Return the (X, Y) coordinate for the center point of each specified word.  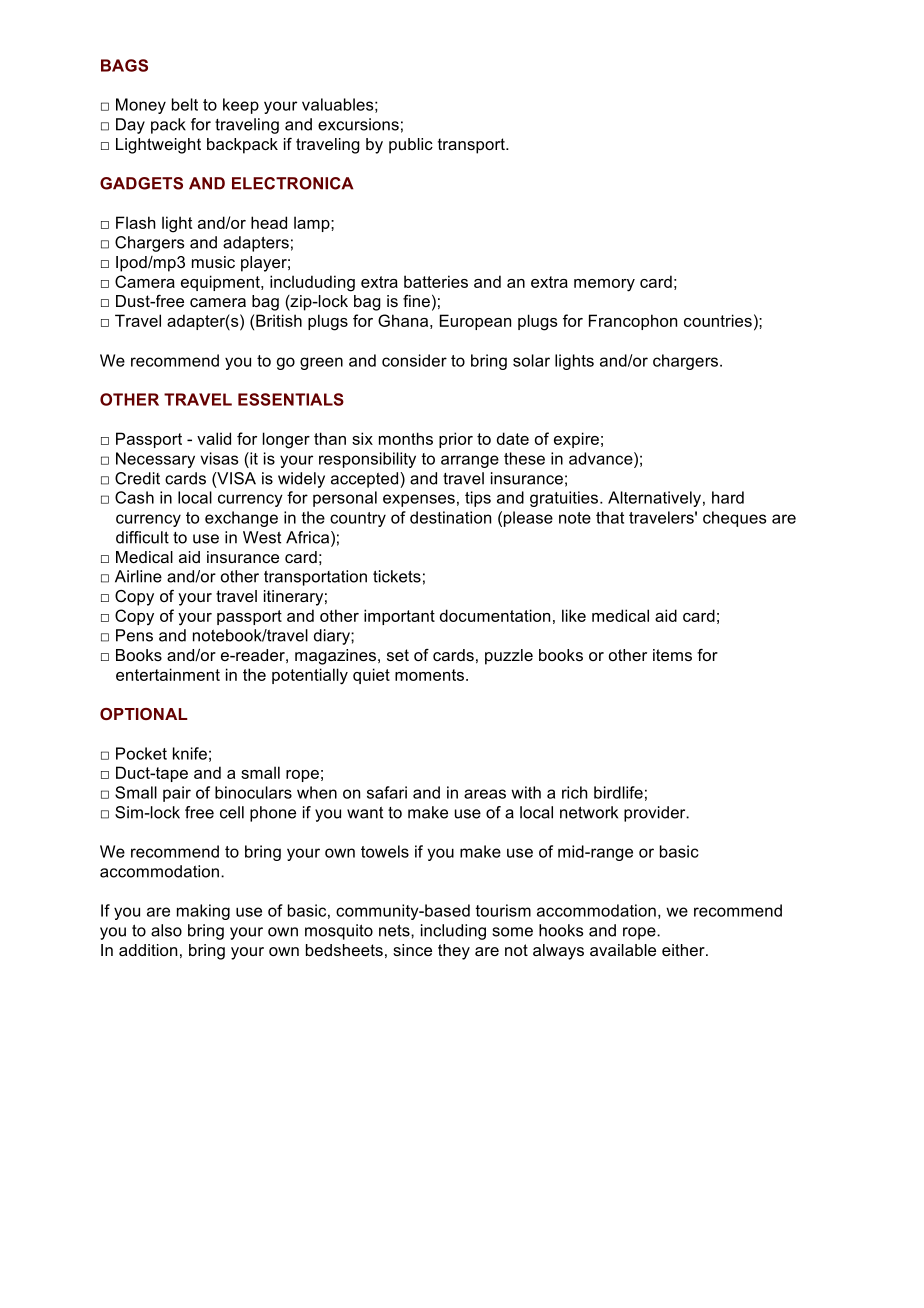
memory (604, 285)
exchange (241, 519)
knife (190, 753)
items (672, 655)
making (203, 912)
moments (429, 675)
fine (416, 301)
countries (718, 320)
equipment (221, 283)
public (411, 146)
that (610, 517)
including (453, 932)
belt (185, 104)
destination (450, 517)
